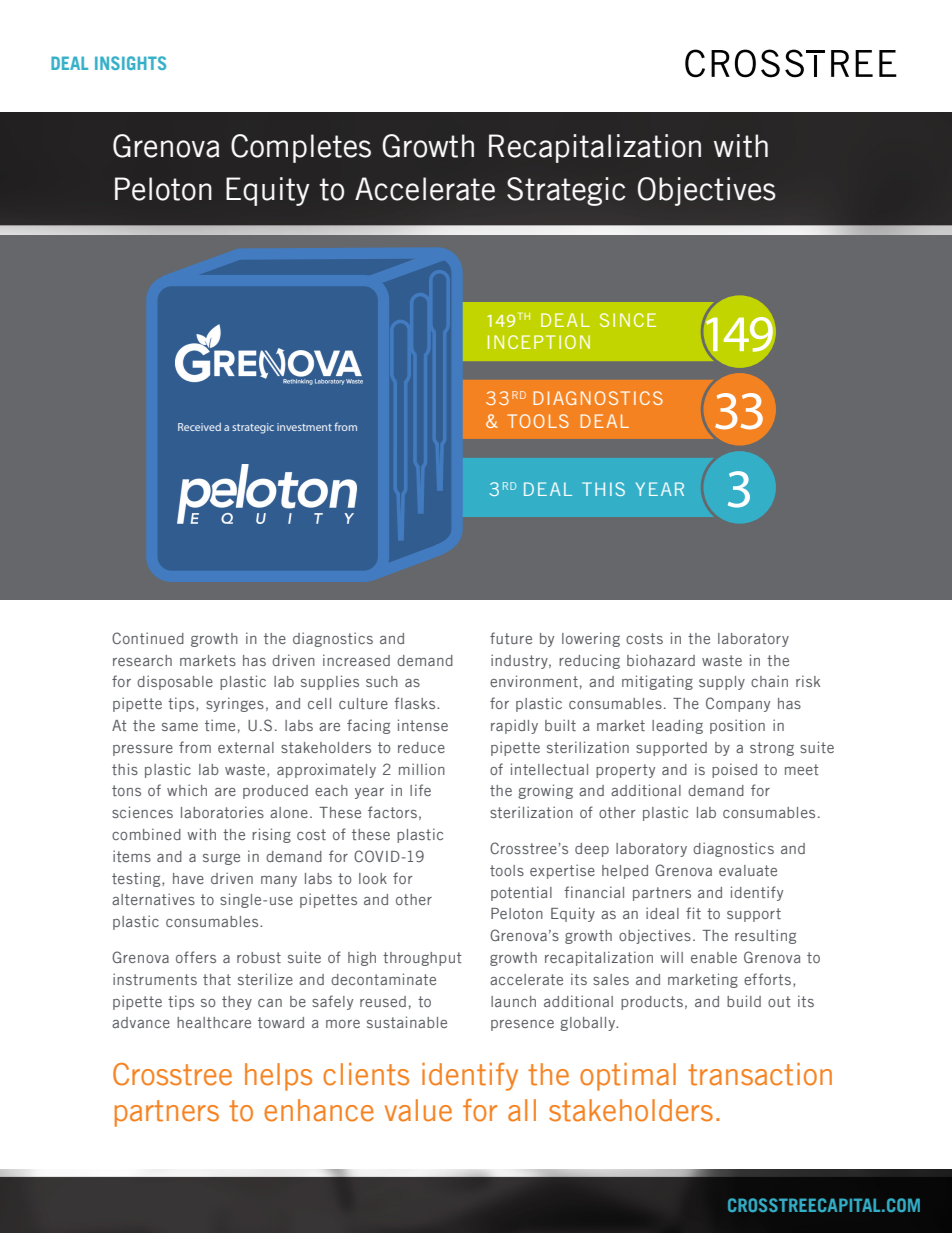  I want to click on biohazard, so click(661, 660).
